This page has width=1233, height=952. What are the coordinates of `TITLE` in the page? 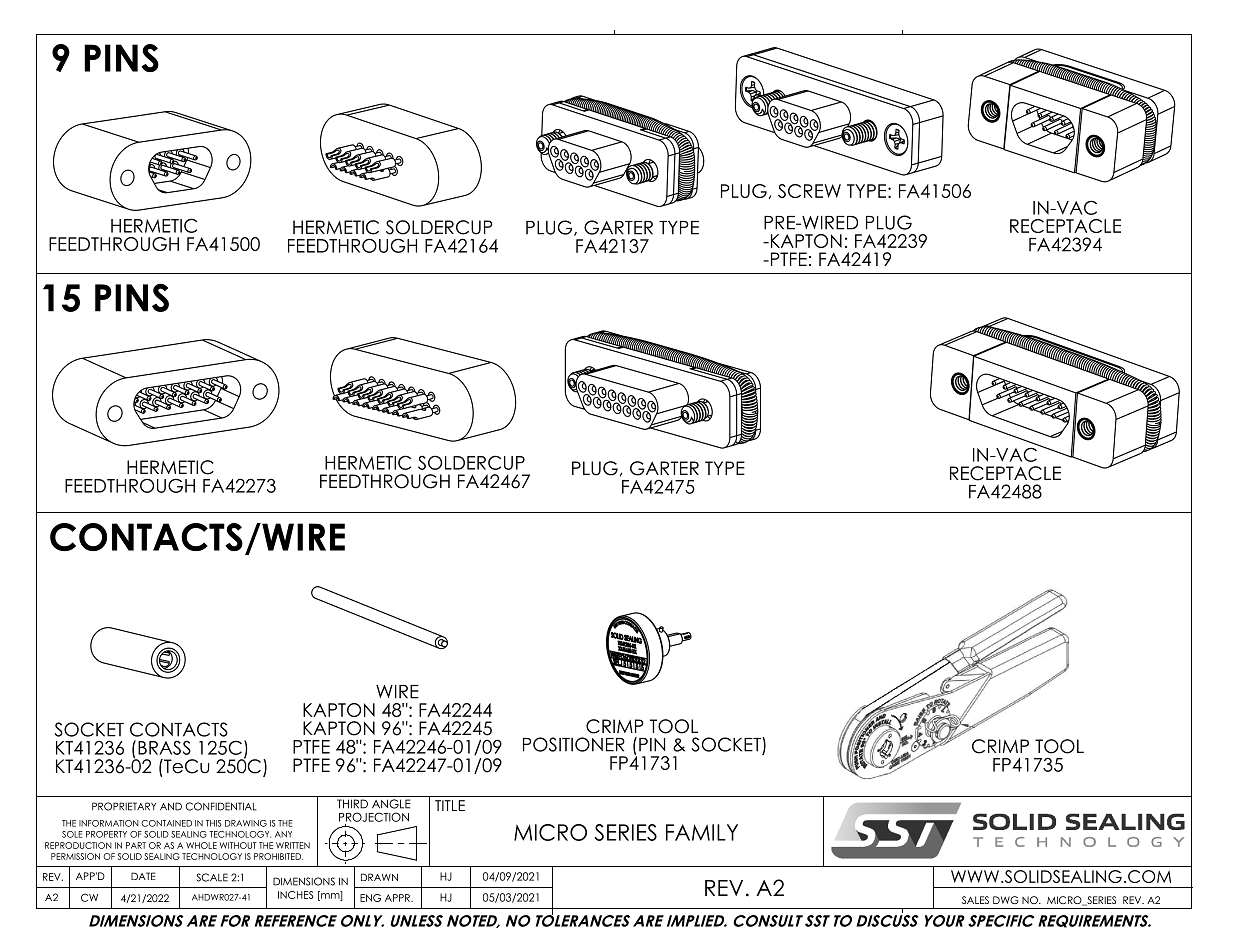 It's located at (450, 805).
